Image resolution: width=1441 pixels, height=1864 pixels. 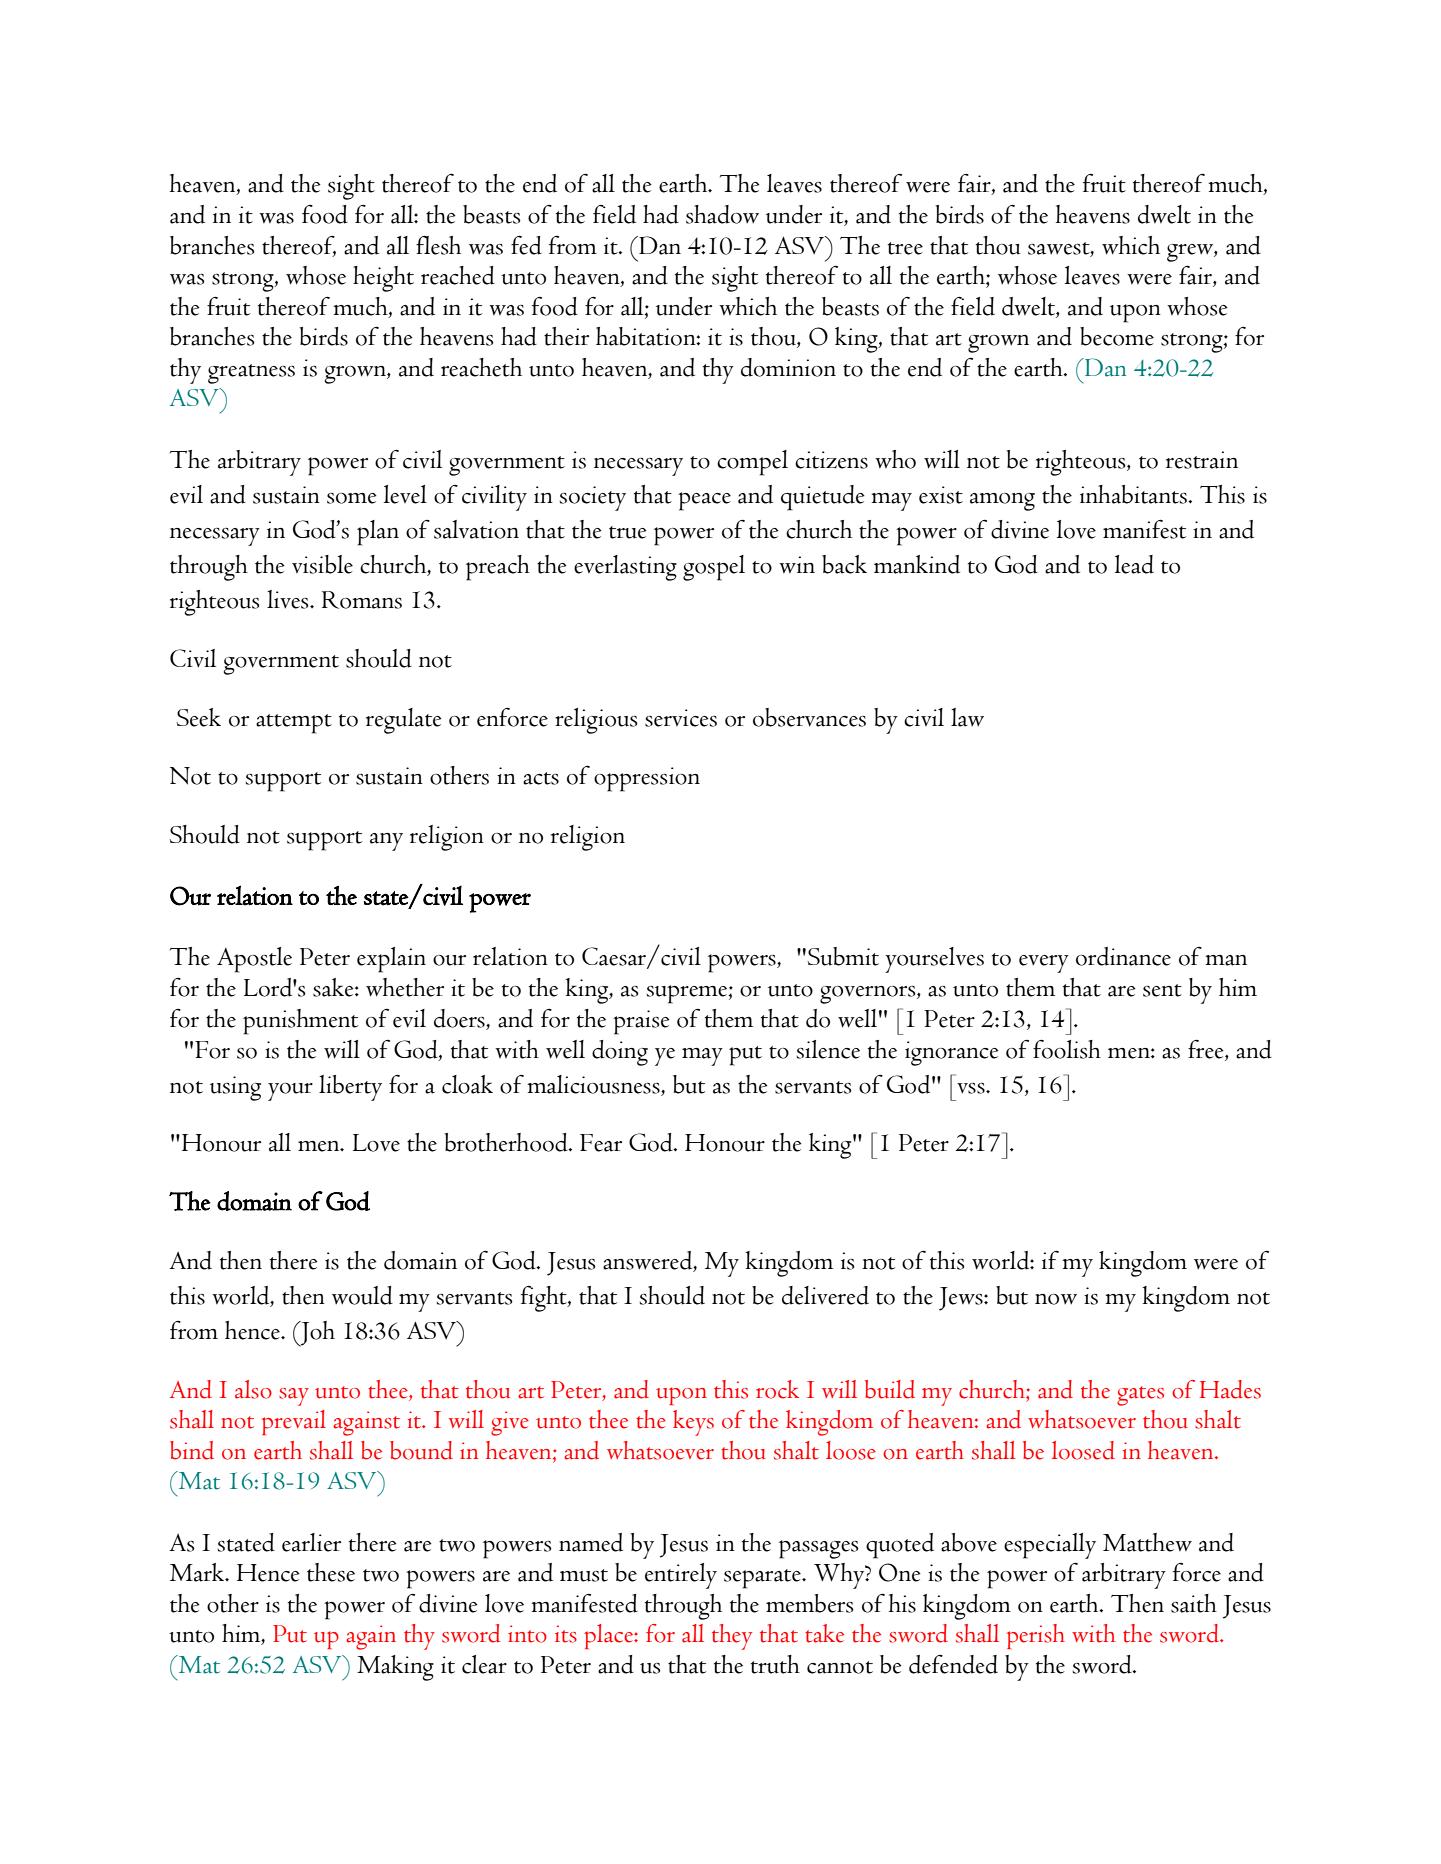 What do you see at coordinates (967, 717) in the screenshot?
I see `law` at bounding box center [967, 717].
